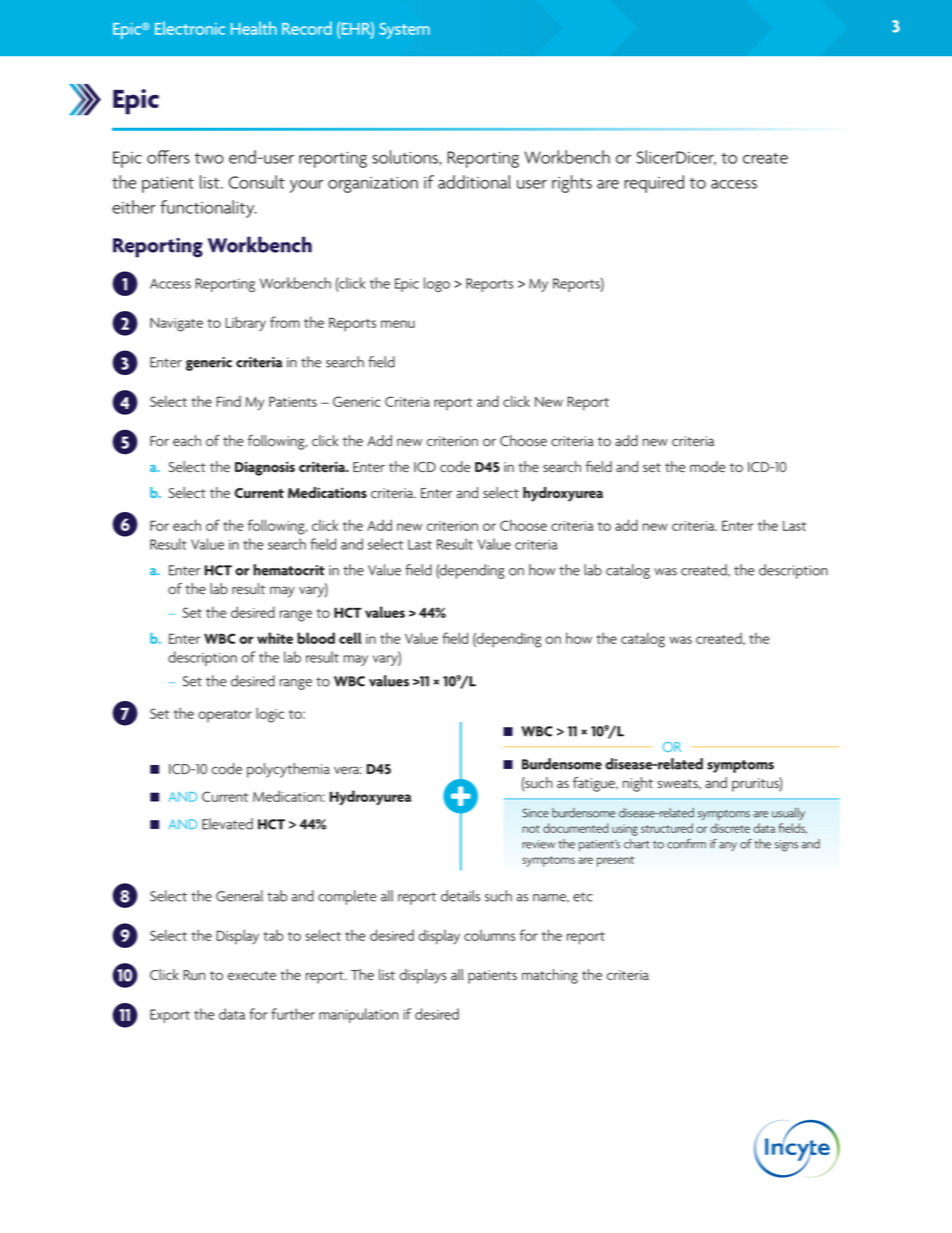  Describe the element at coordinates (225, 716) in the screenshot. I see `operator` at that location.
